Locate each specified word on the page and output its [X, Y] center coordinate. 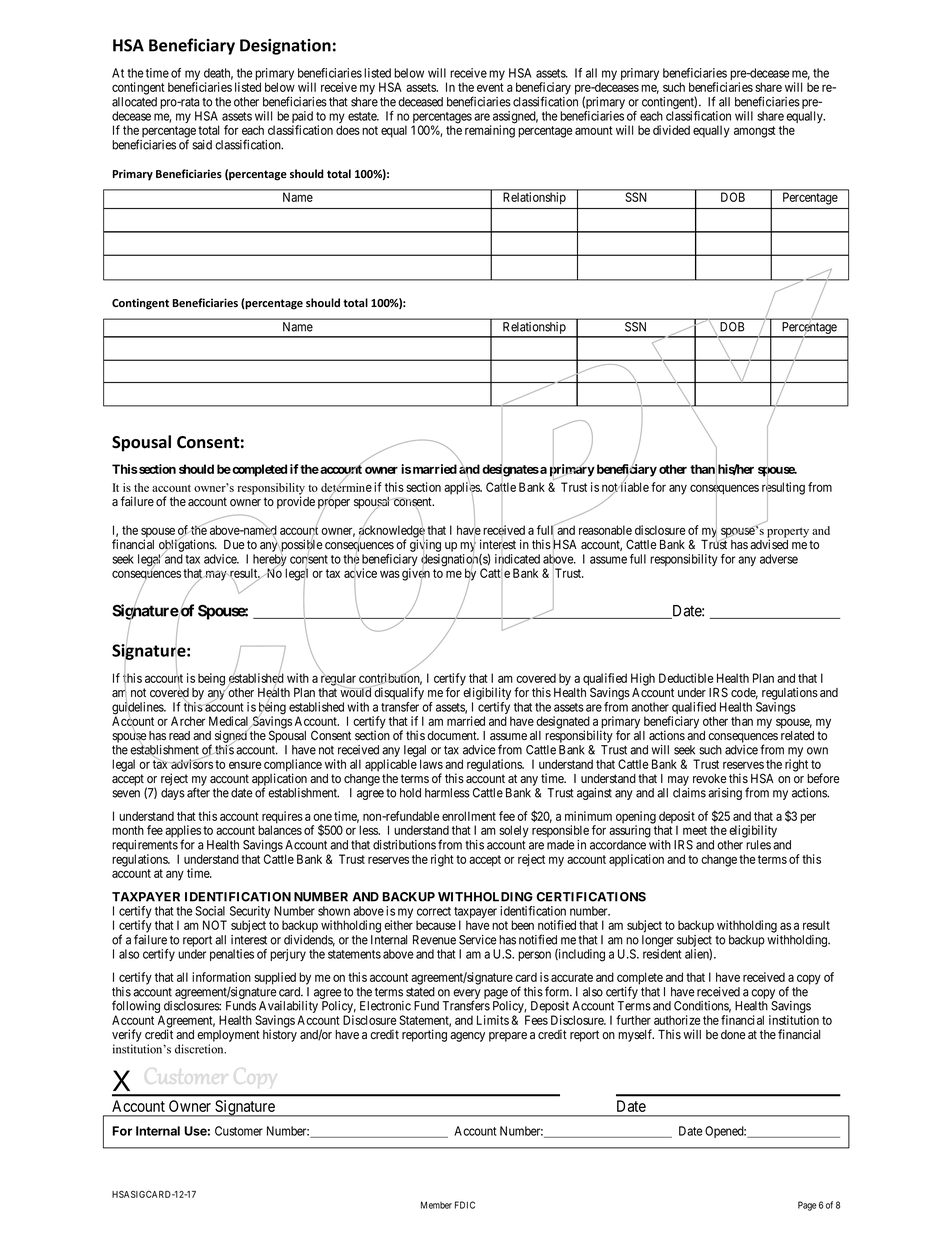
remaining [490, 131]
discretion [200, 1049]
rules [758, 845]
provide [296, 502]
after [198, 792]
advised [769, 544]
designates [510, 470]
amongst [755, 132]
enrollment [469, 816]
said [202, 145]
